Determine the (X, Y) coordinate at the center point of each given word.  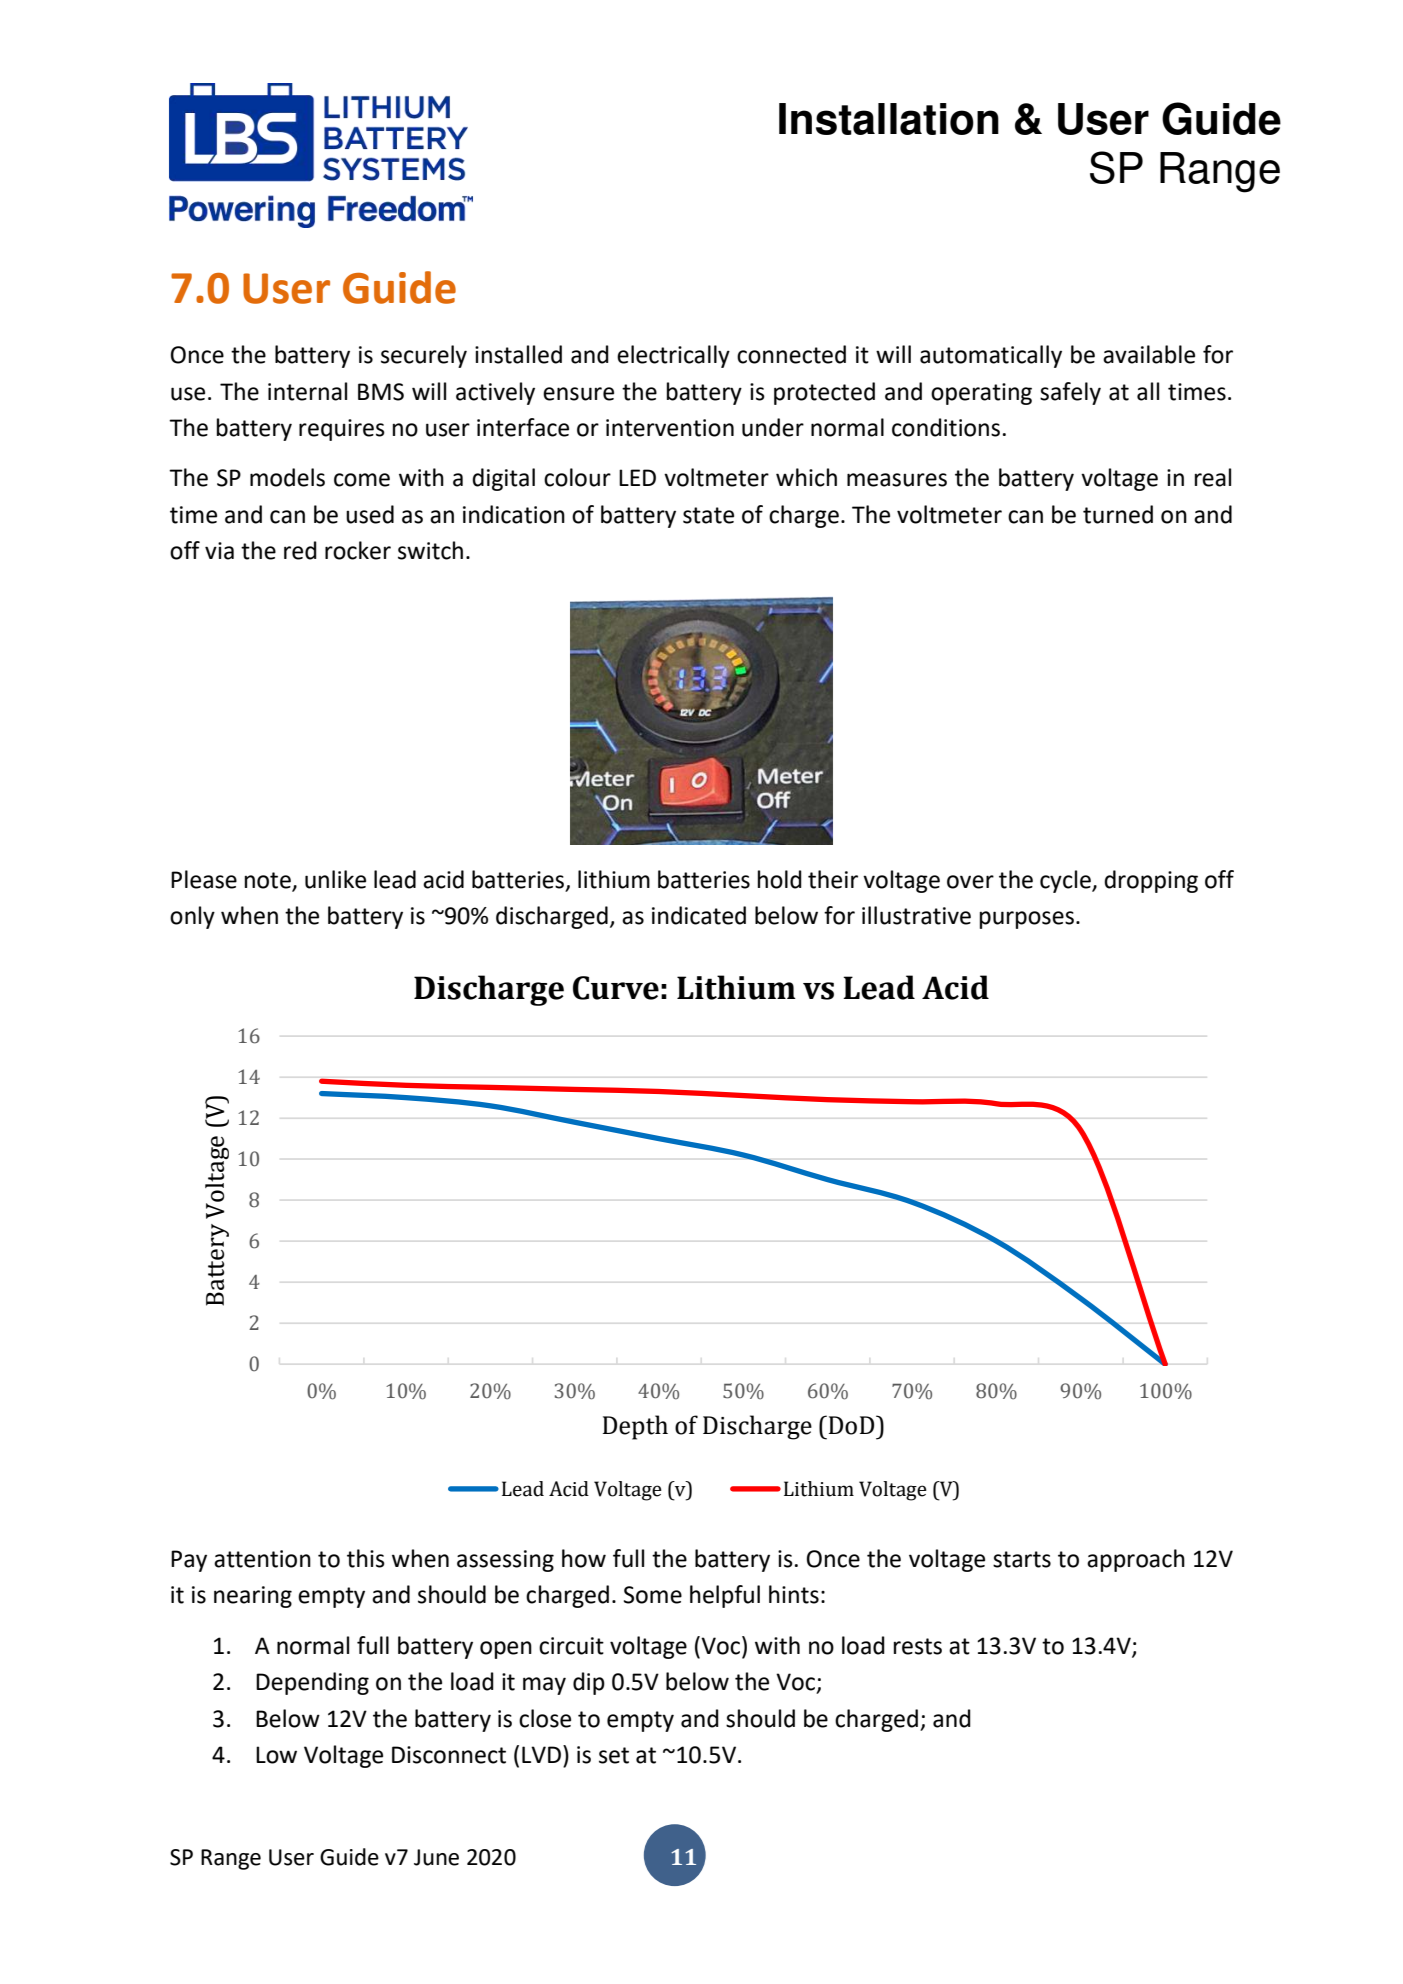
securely (424, 356)
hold (780, 879)
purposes (1027, 920)
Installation (889, 119)
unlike (335, 879)
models (287, 477)
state (708, 515)
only (192, 917)
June (436, 1857)
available (1149, 354)
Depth (635, 1427)
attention (262, 1559)
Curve (616, 988)
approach (1136, 1560)
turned (1118, 514)
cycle (1066, 881)
